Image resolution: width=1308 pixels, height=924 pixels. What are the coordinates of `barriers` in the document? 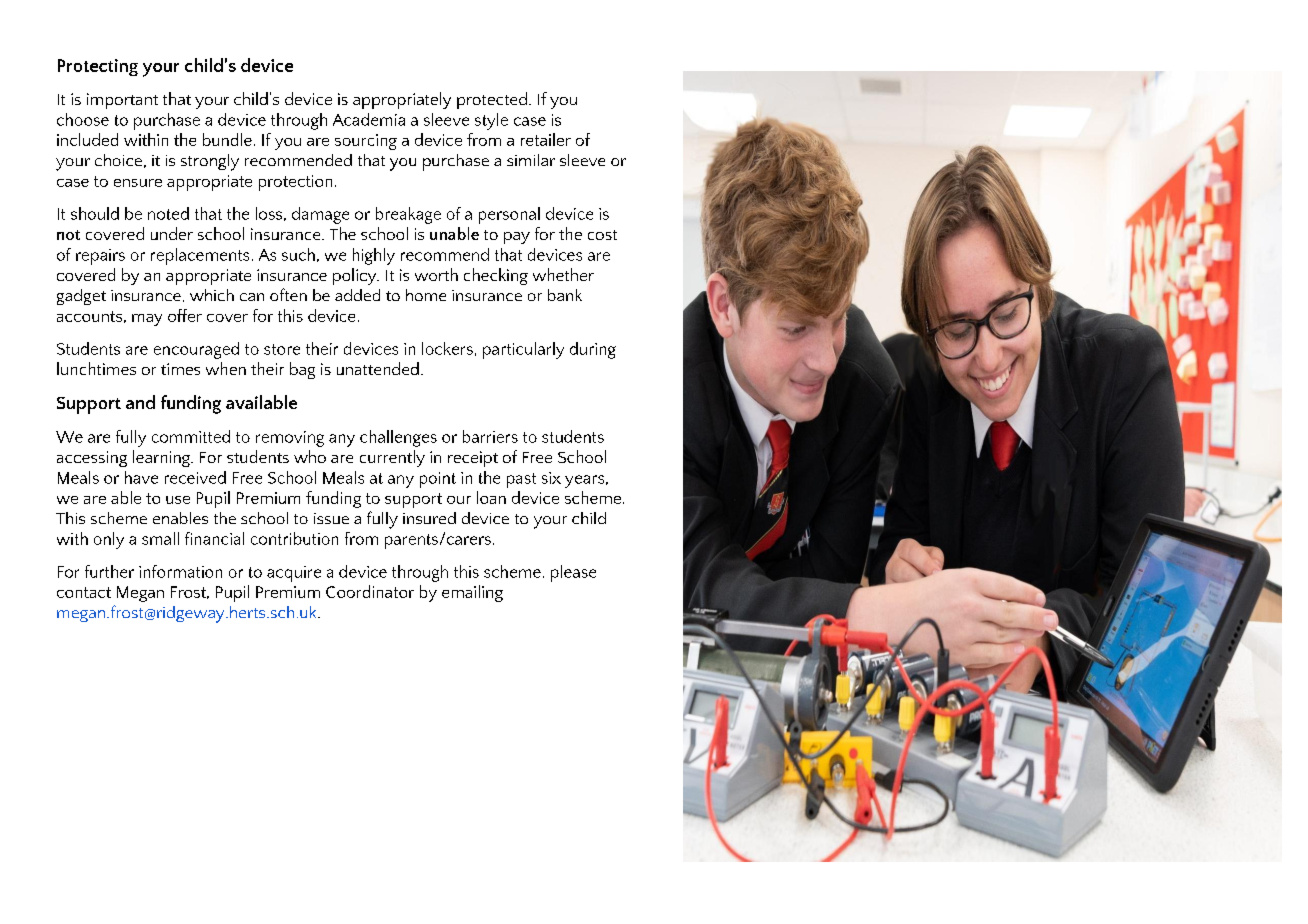 It's located at (490, 436).
